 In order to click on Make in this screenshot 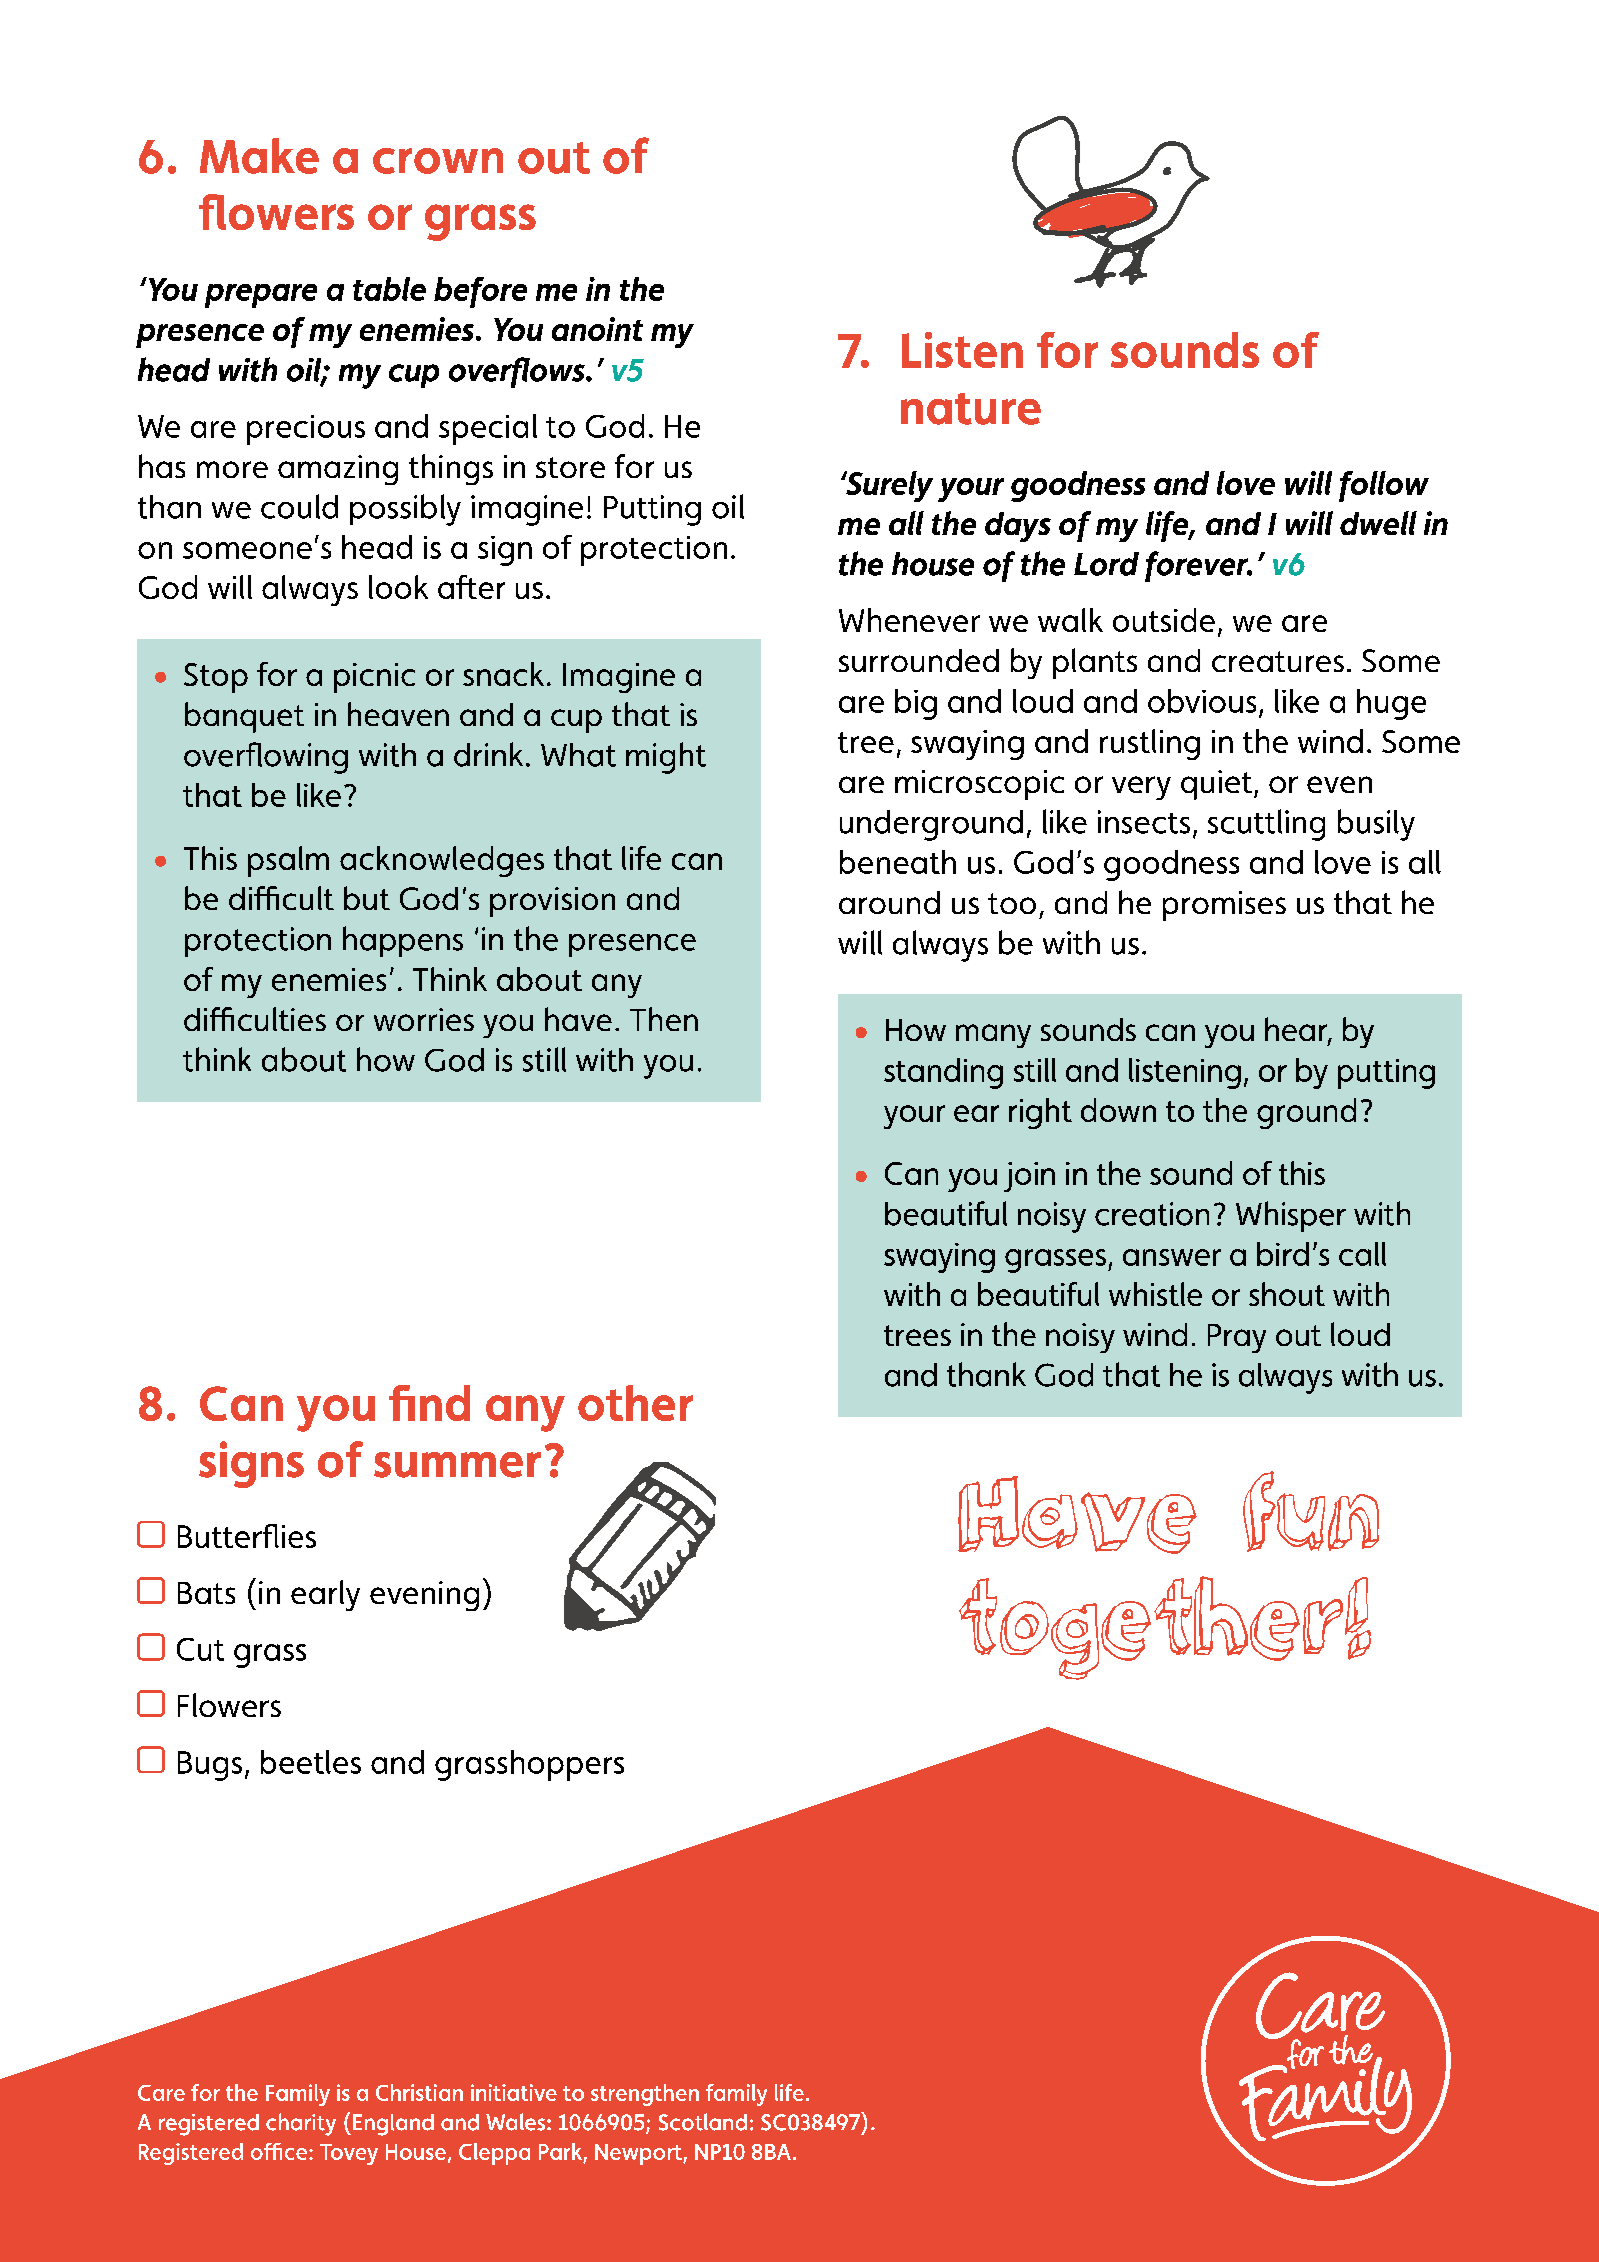, I will do `click(259, 156)`.
